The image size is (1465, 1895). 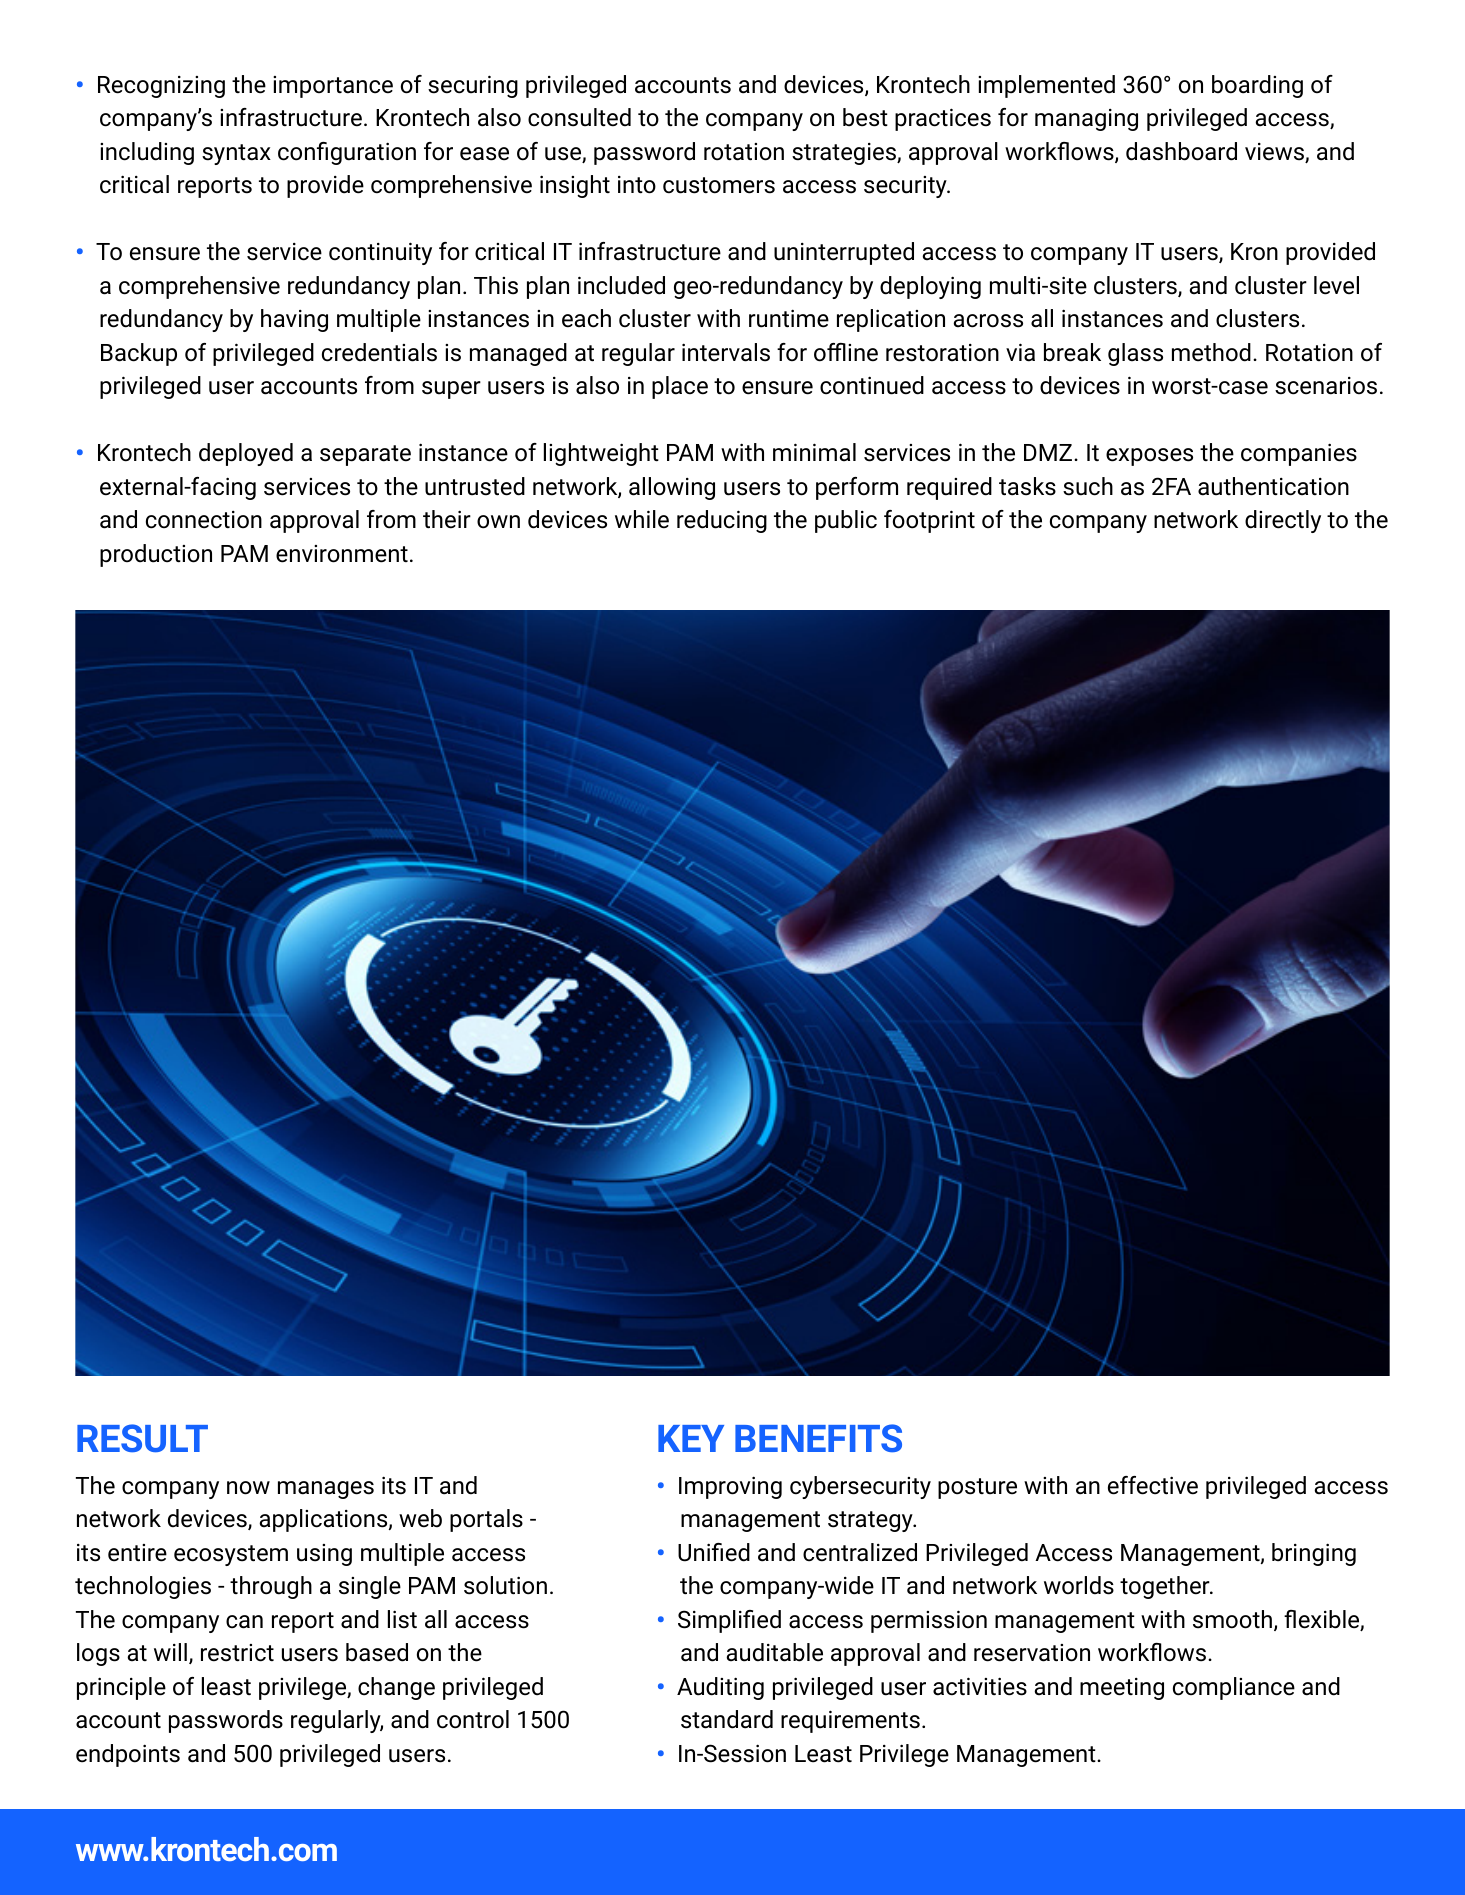 I want to click on customers, so click(x=719, y=185).
